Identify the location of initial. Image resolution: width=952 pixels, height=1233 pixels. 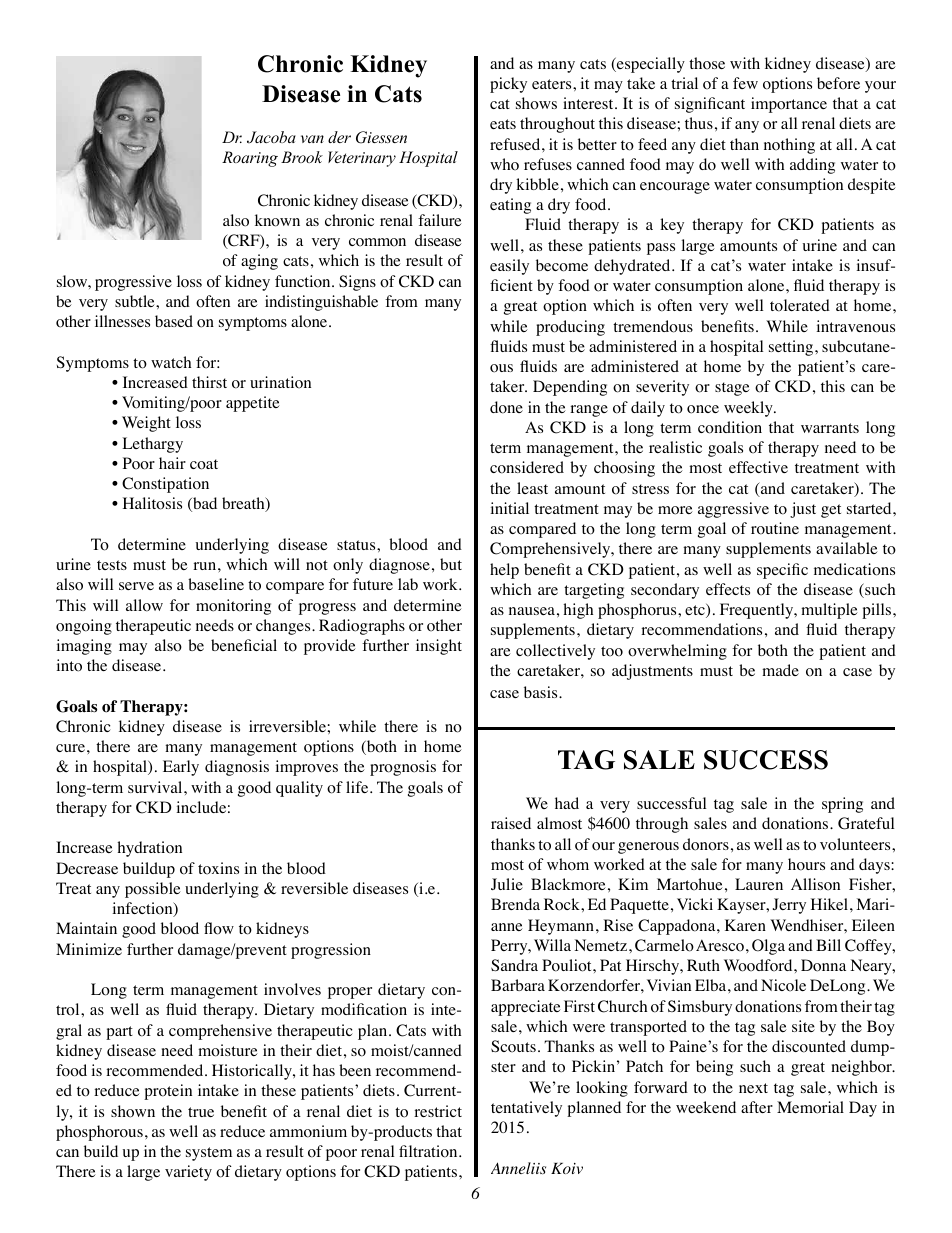
(509, 508).
